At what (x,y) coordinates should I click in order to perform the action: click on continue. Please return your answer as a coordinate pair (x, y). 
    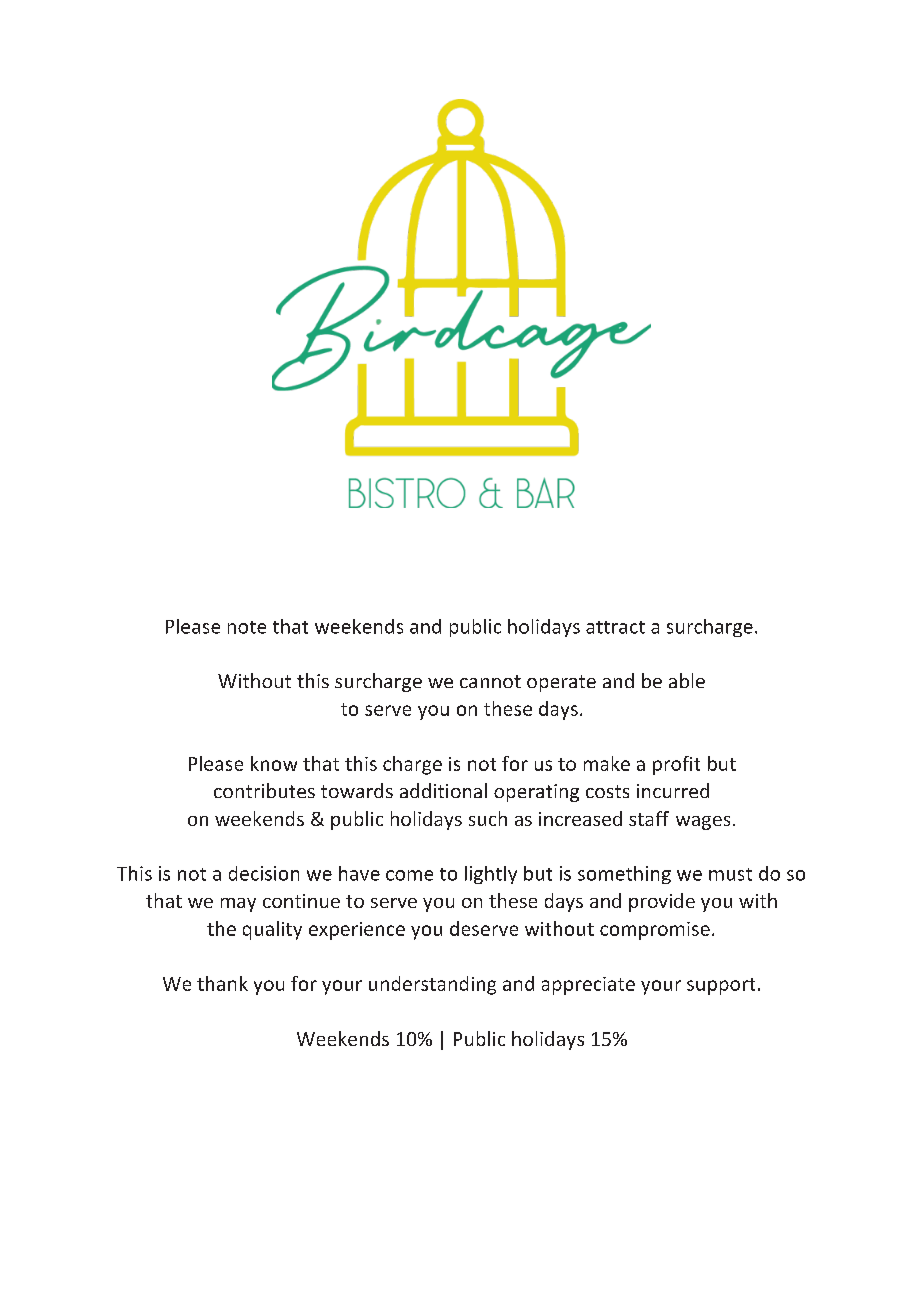
    Looking at the image, I should click on (301, 901).
